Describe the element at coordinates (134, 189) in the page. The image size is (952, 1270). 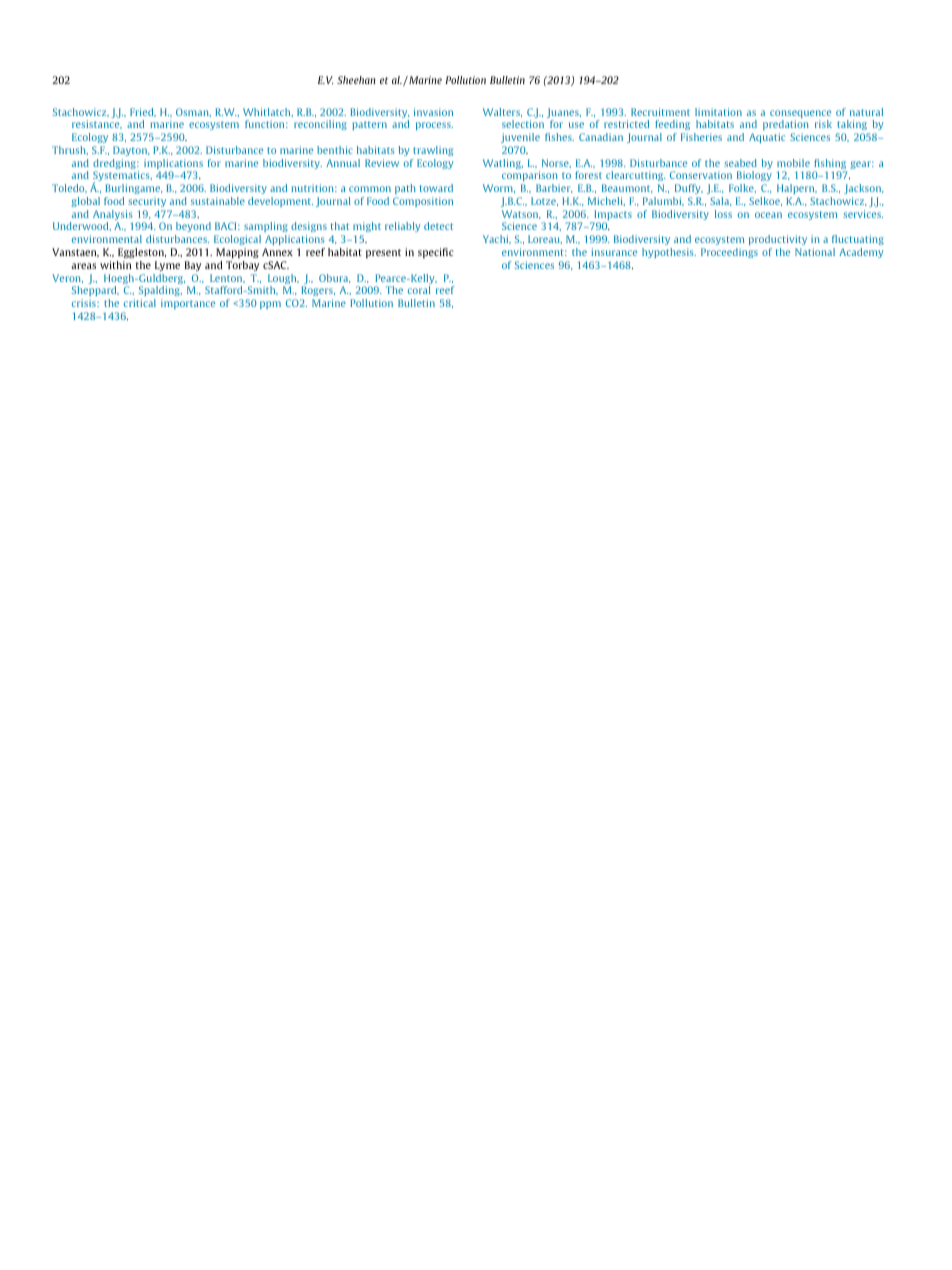
I see `Burlingame` at that location.
